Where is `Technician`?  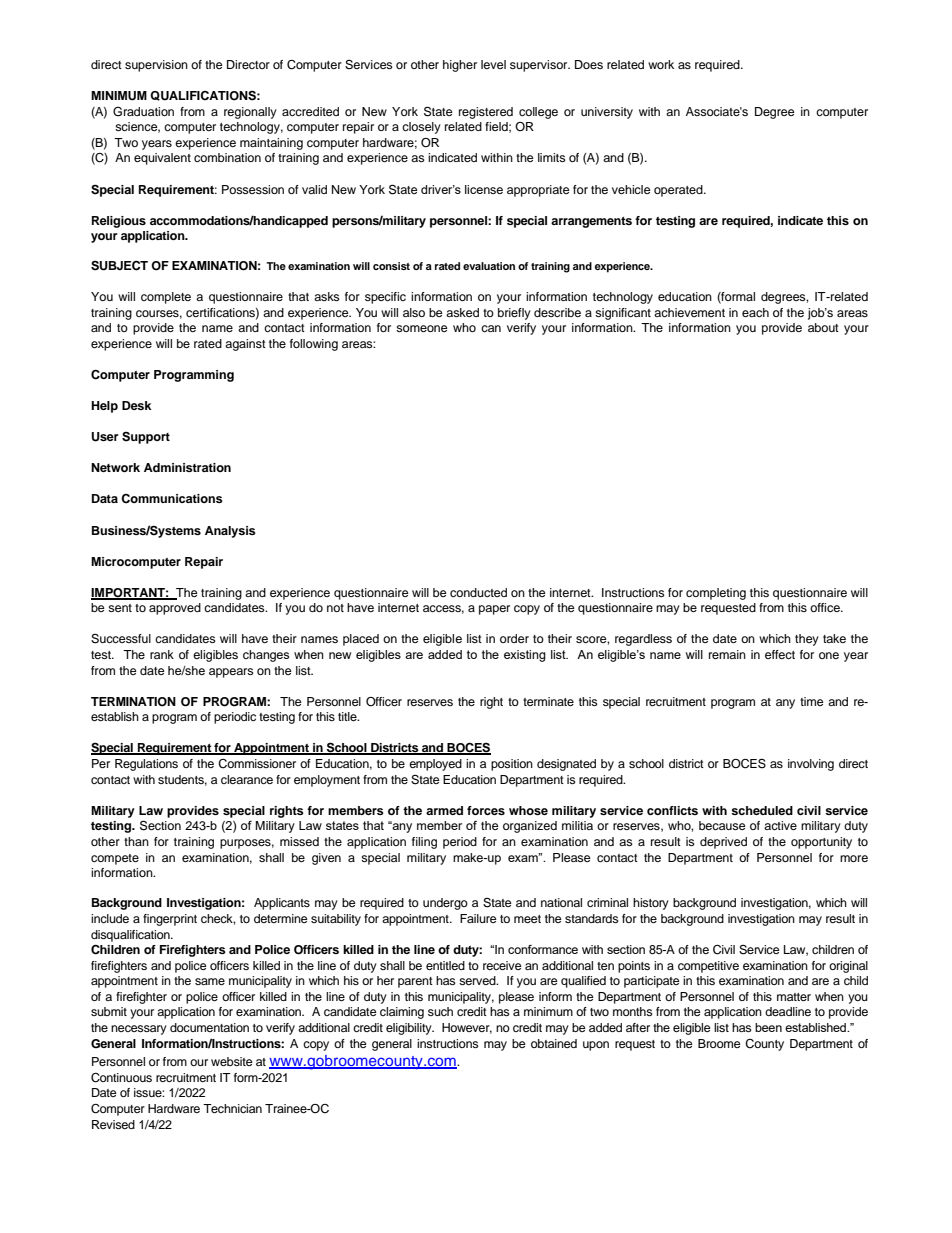
Technician is located at coordinates (232, 1108).
